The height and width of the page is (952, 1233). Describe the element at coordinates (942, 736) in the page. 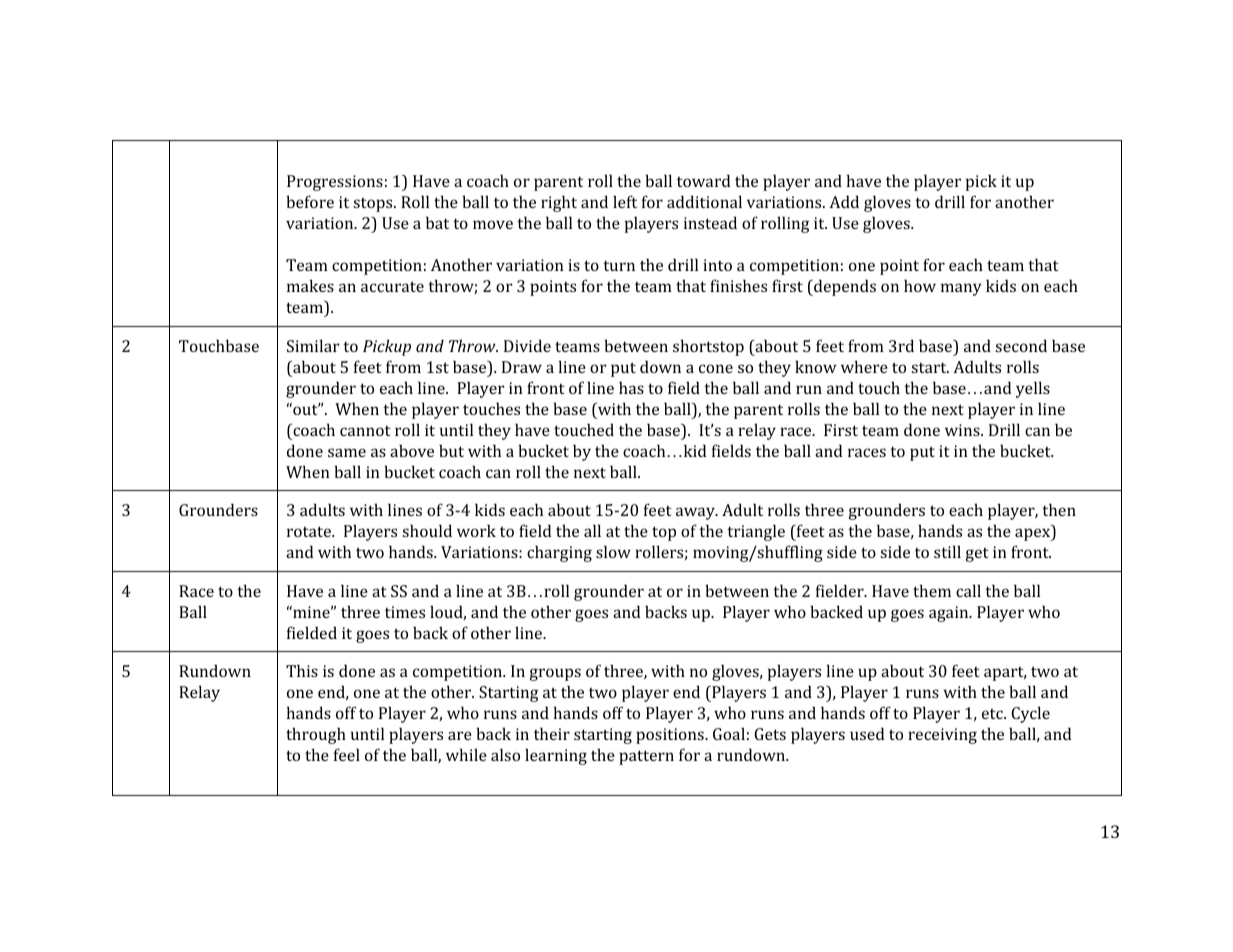

I see `receiving` at that location.
